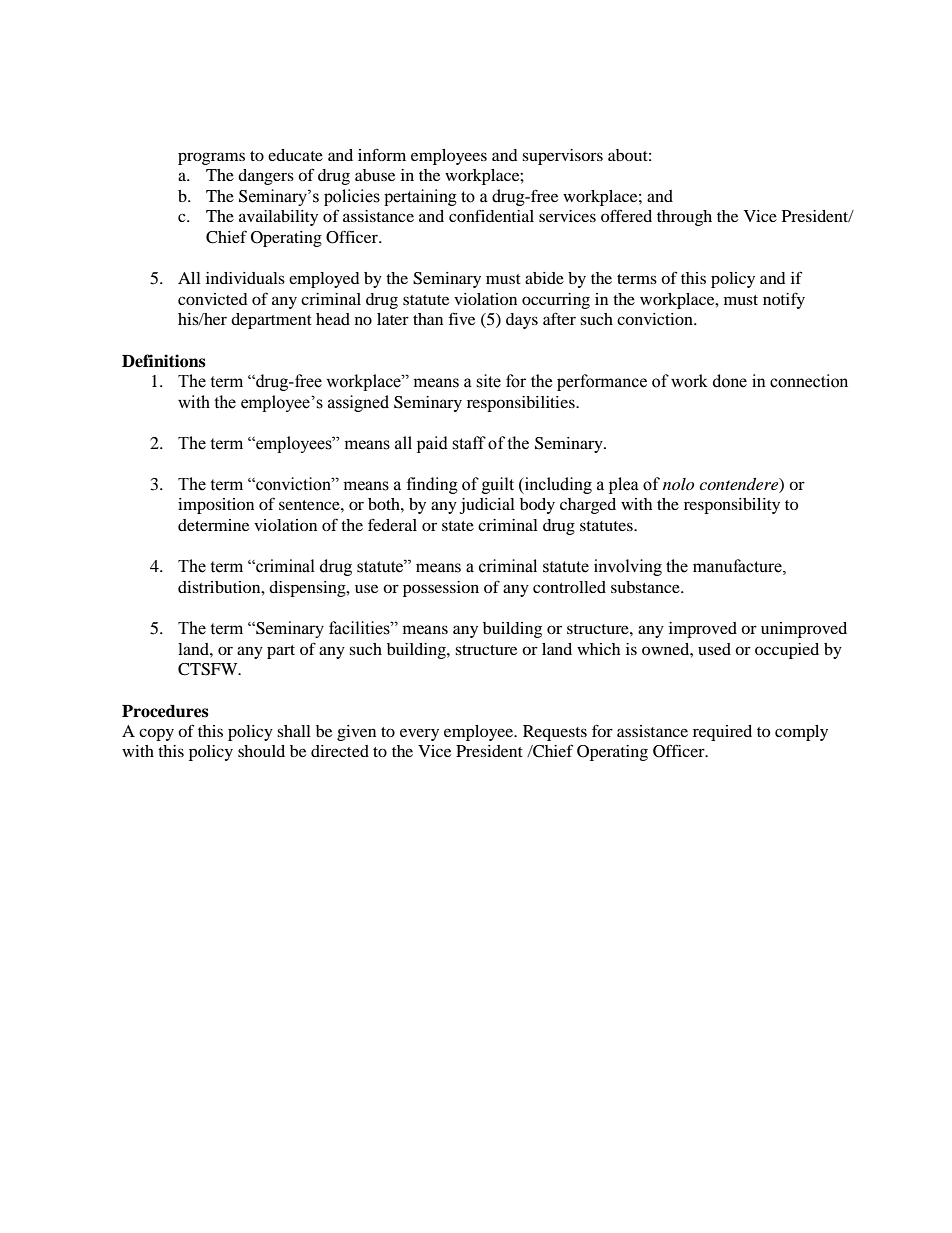  What do you see at coordinates (261, 751) in the image?
I see `should` at bounding box center [261, 751].
